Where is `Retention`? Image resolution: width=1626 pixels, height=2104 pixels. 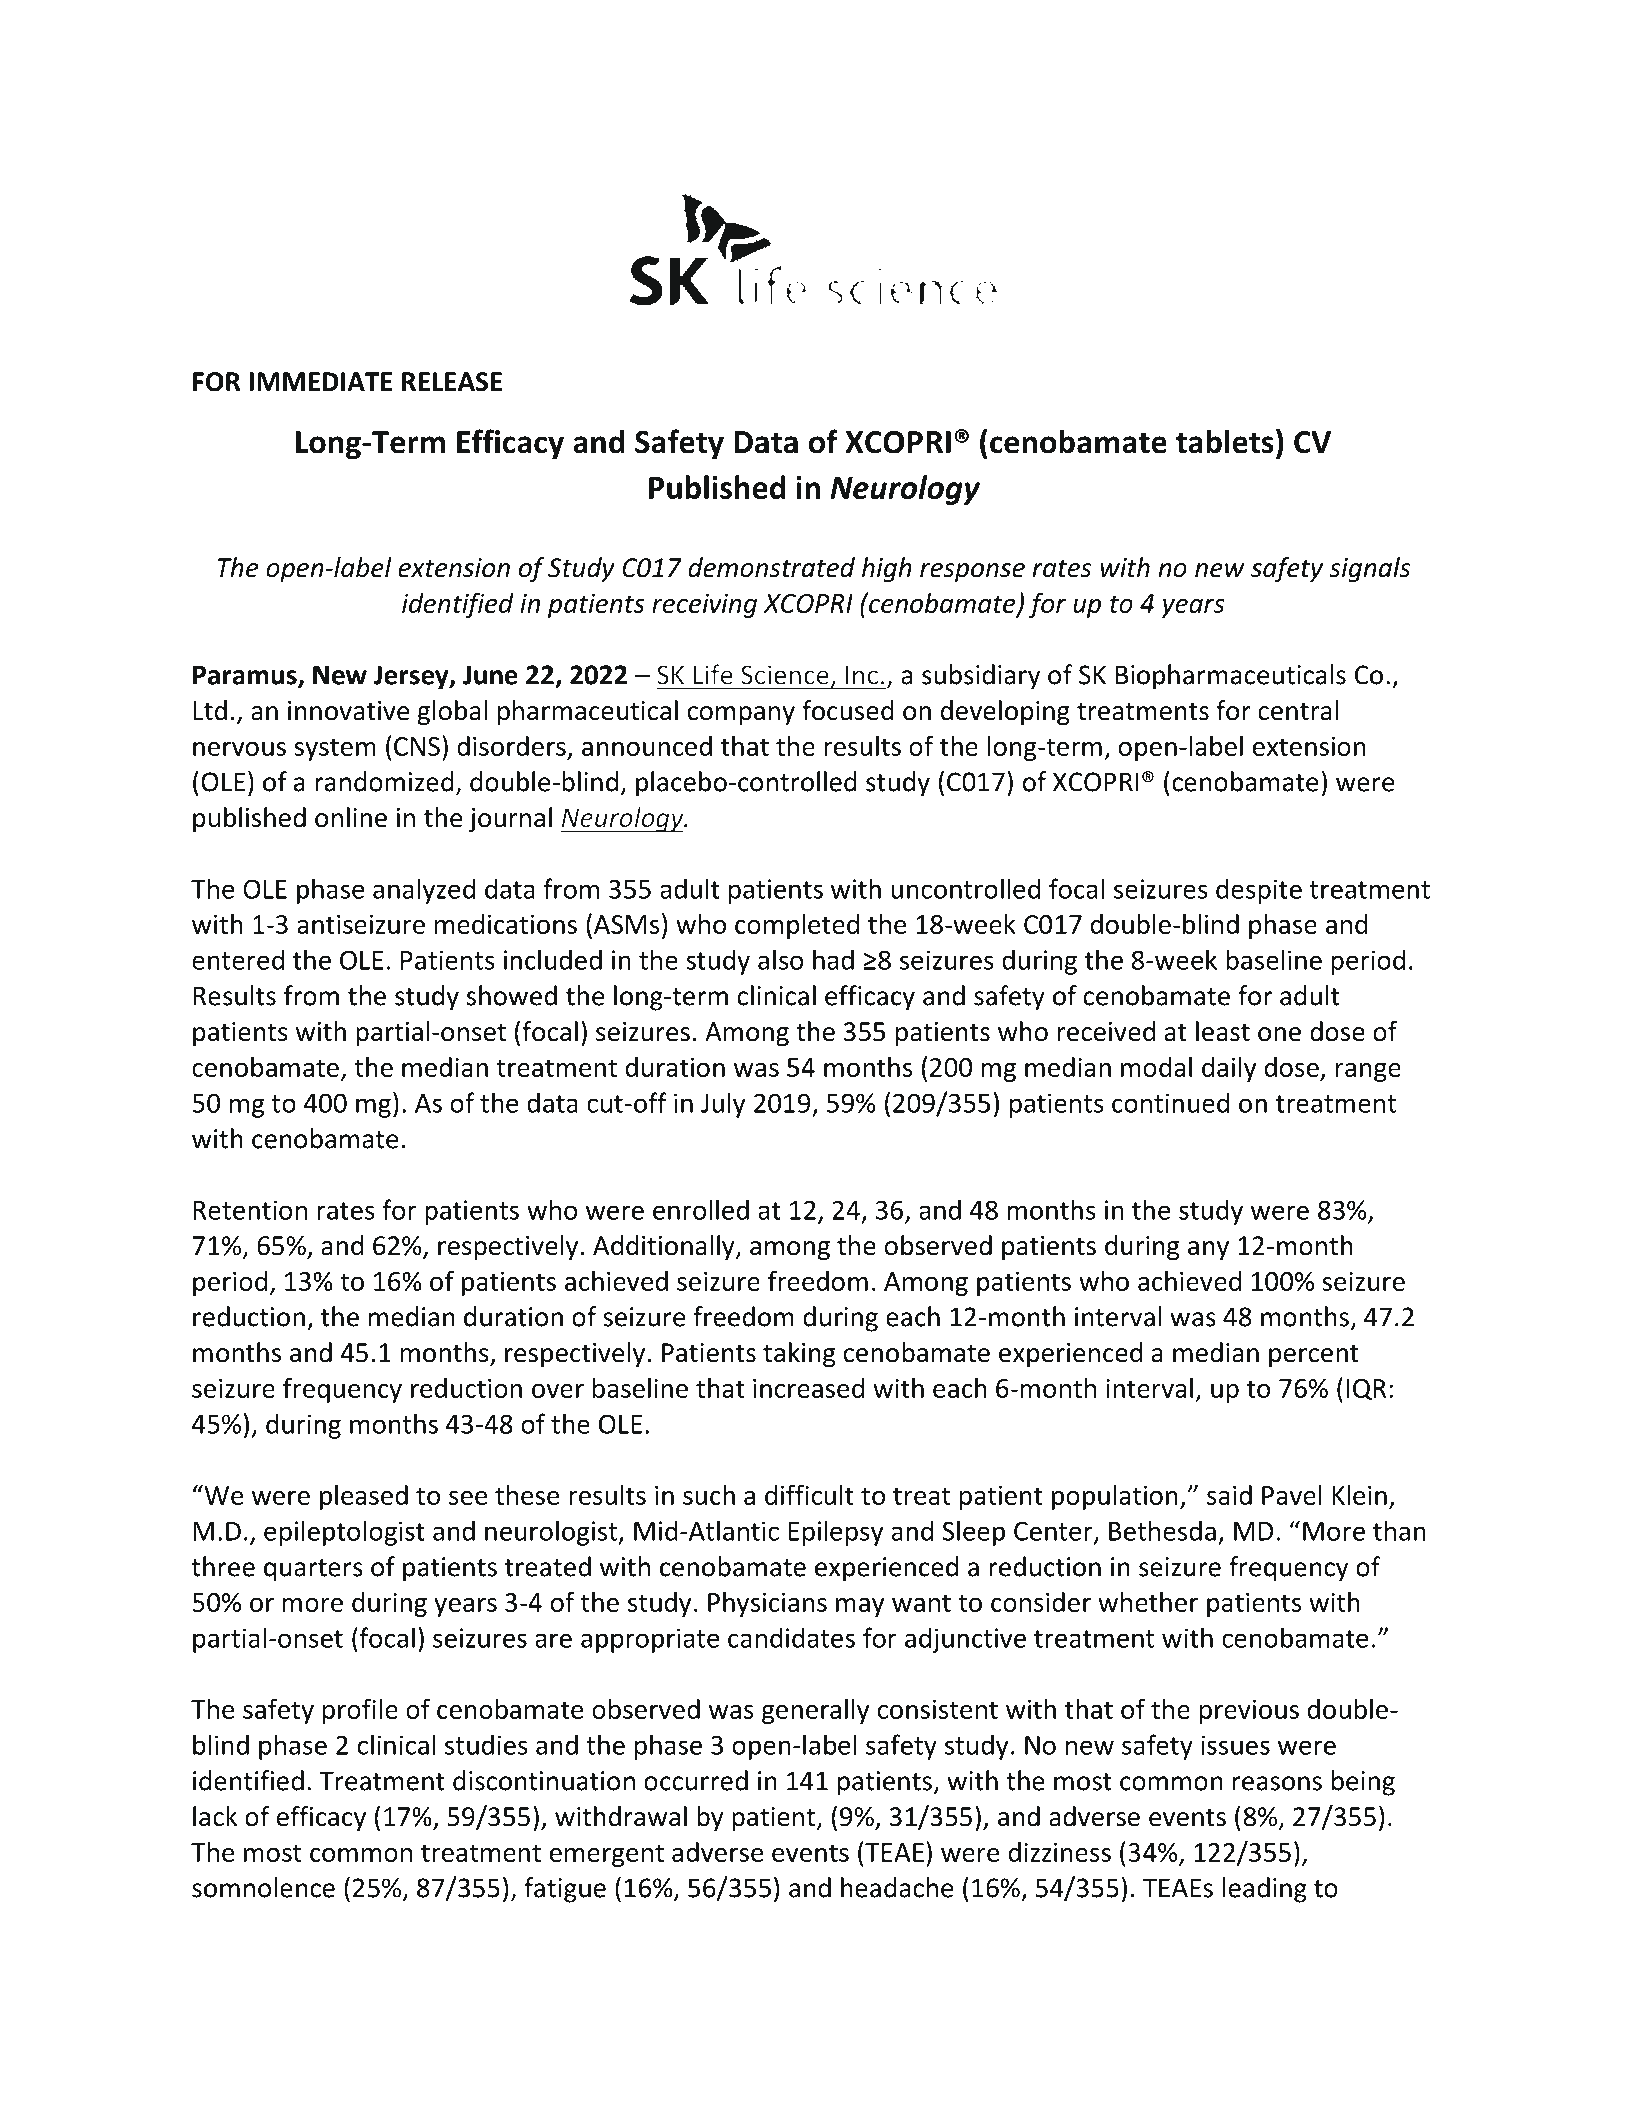 Retention is located at coordinates (250, 1210).
